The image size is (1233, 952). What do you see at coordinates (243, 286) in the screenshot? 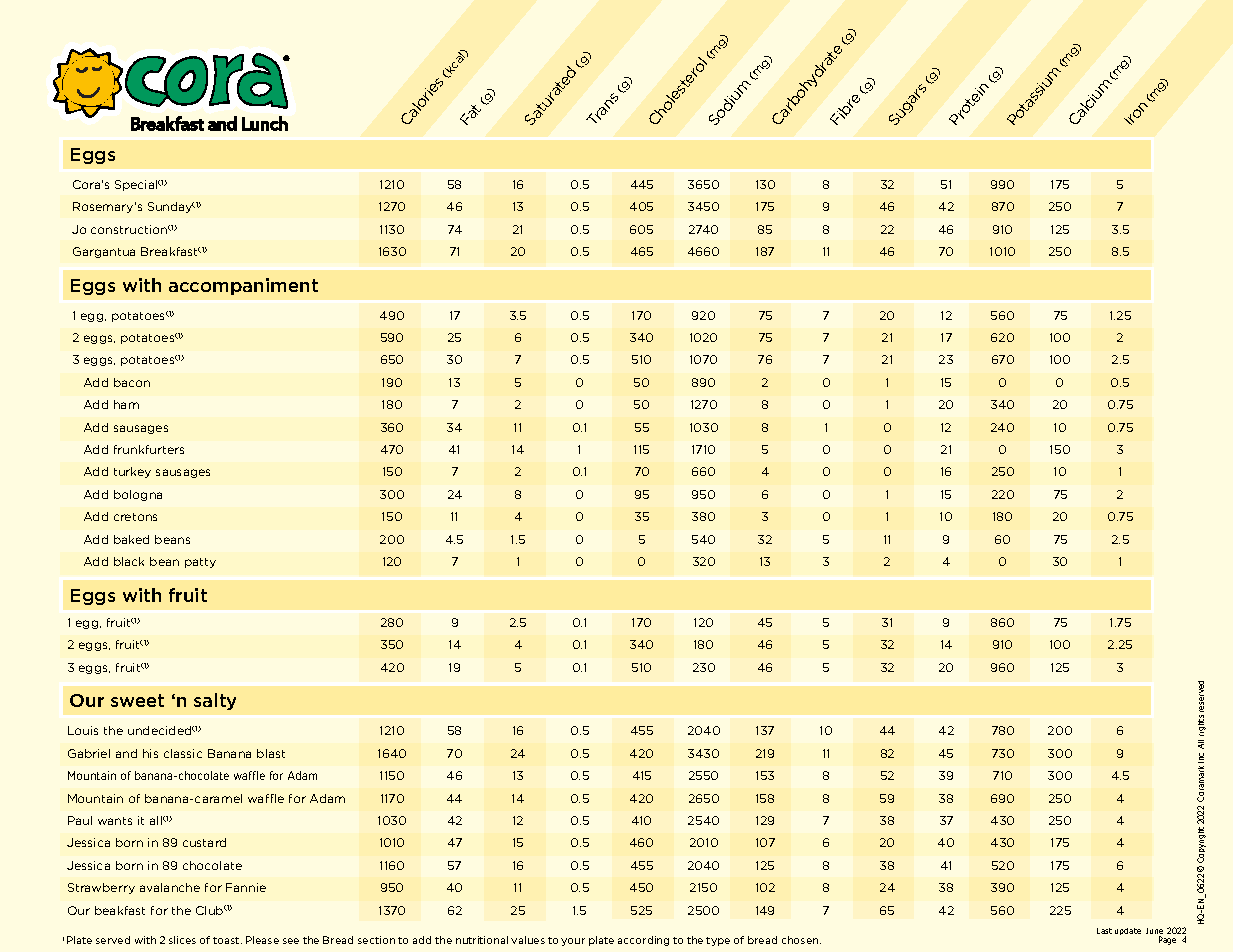
I see `accompaniment` at bounding box center [243, 286].
